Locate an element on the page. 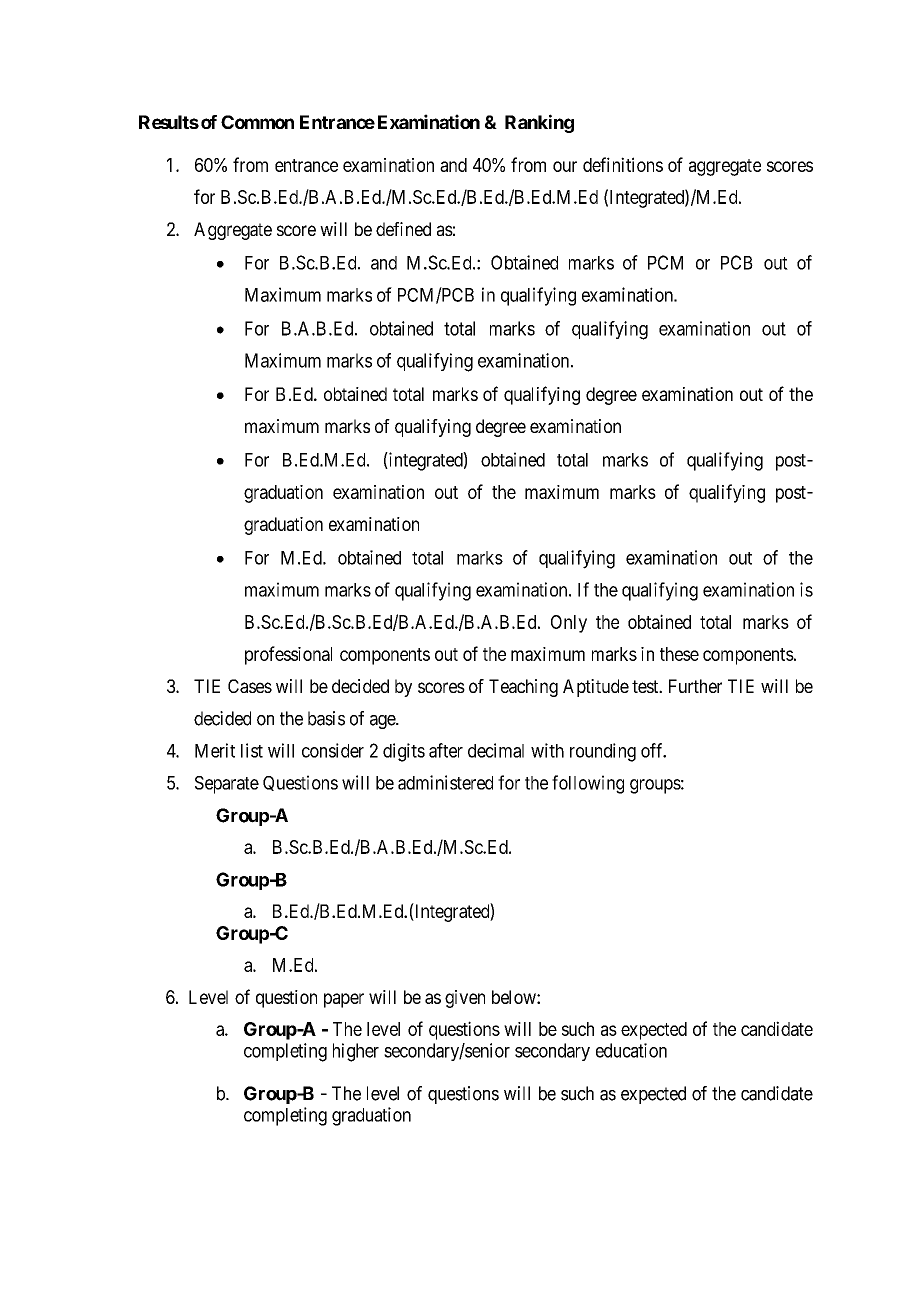  paper is located at coordinates (344, 1000).
